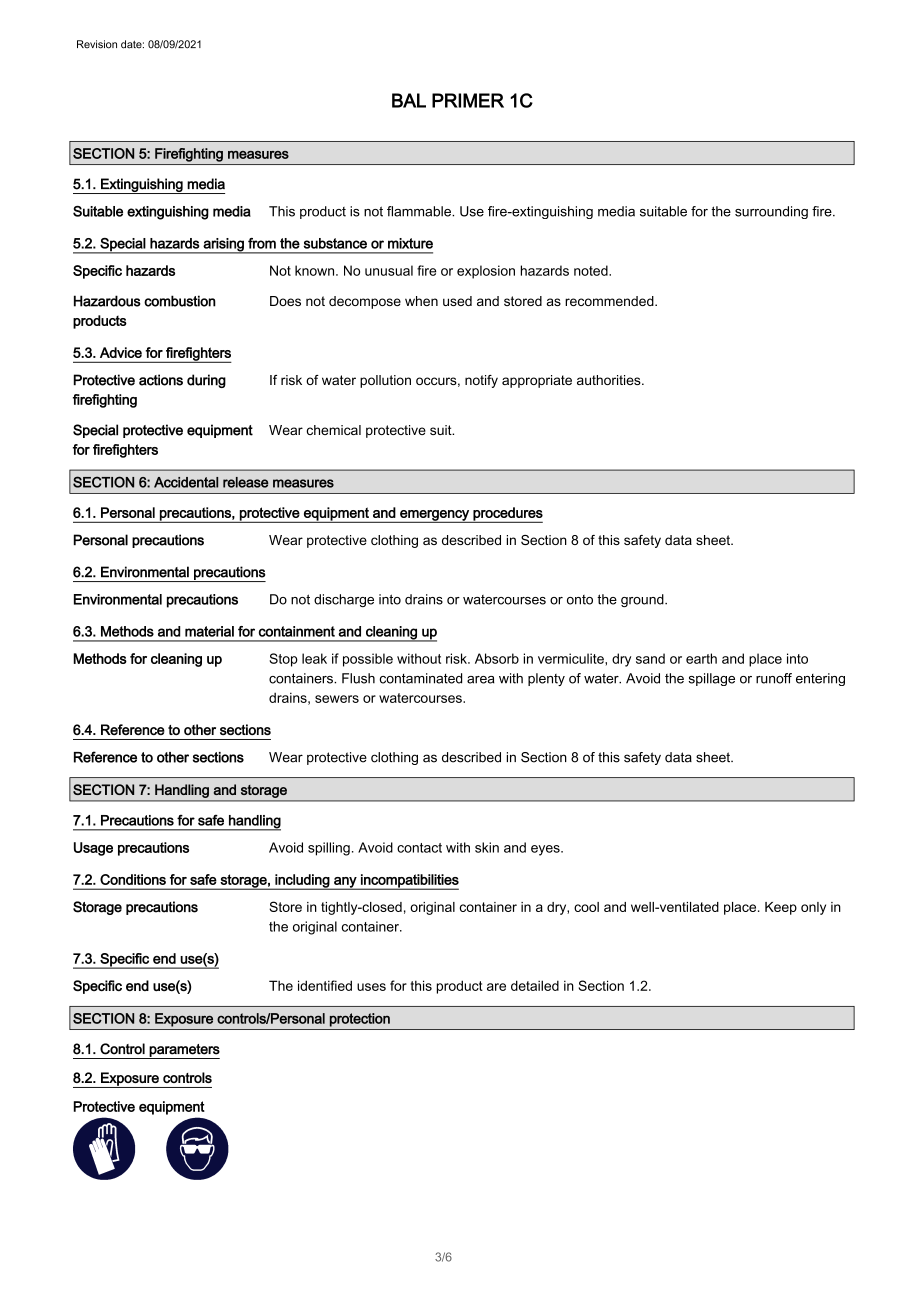 This screenshot has height=1308, width=924. What do you see at coordinates (468, 100) in the screenshot?
I see `PRIMER` at bounding box center [468, 100].
